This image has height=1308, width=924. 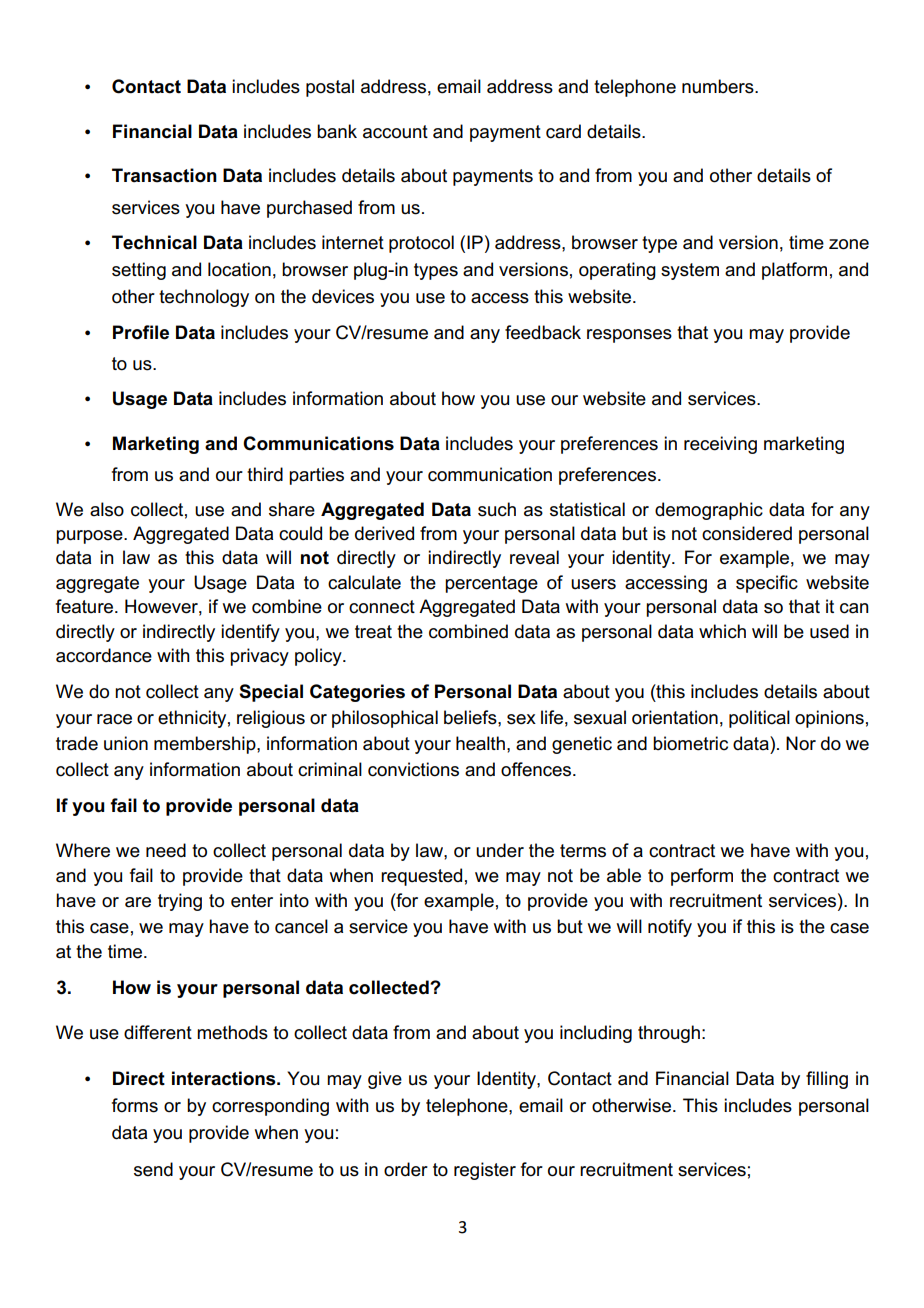 What do you see at coordinates (107, 509) in the image?
I see `also` at bounding box center [107, 509].
